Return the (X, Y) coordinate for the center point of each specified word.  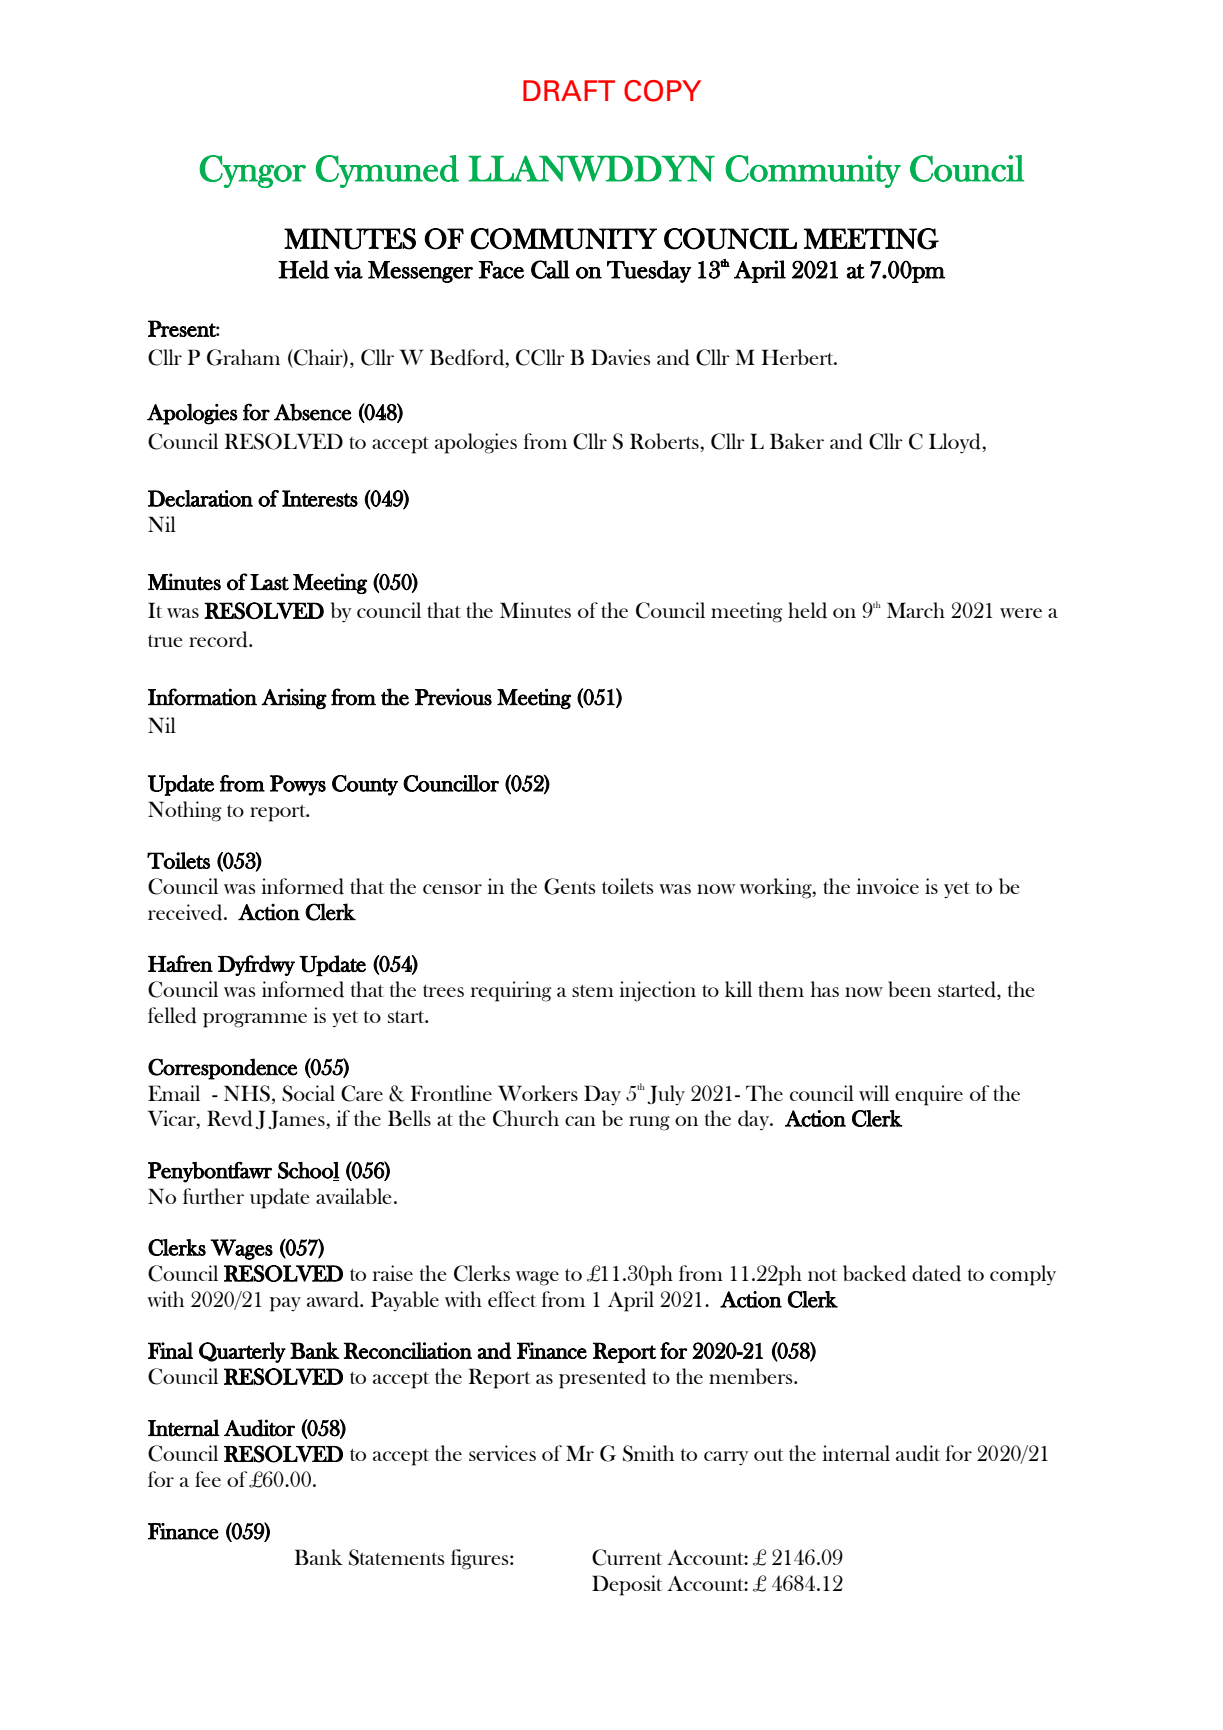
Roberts (665, 441)
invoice (888, 886)
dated (936, 1273)
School (309, 1171)
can (580, 1121)
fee (208, 1479)
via (348, 269)
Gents (569, 886)
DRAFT (569, 90)
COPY (662, 91)
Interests (320, 498)
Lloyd (956, 443)
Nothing (185, 811)
